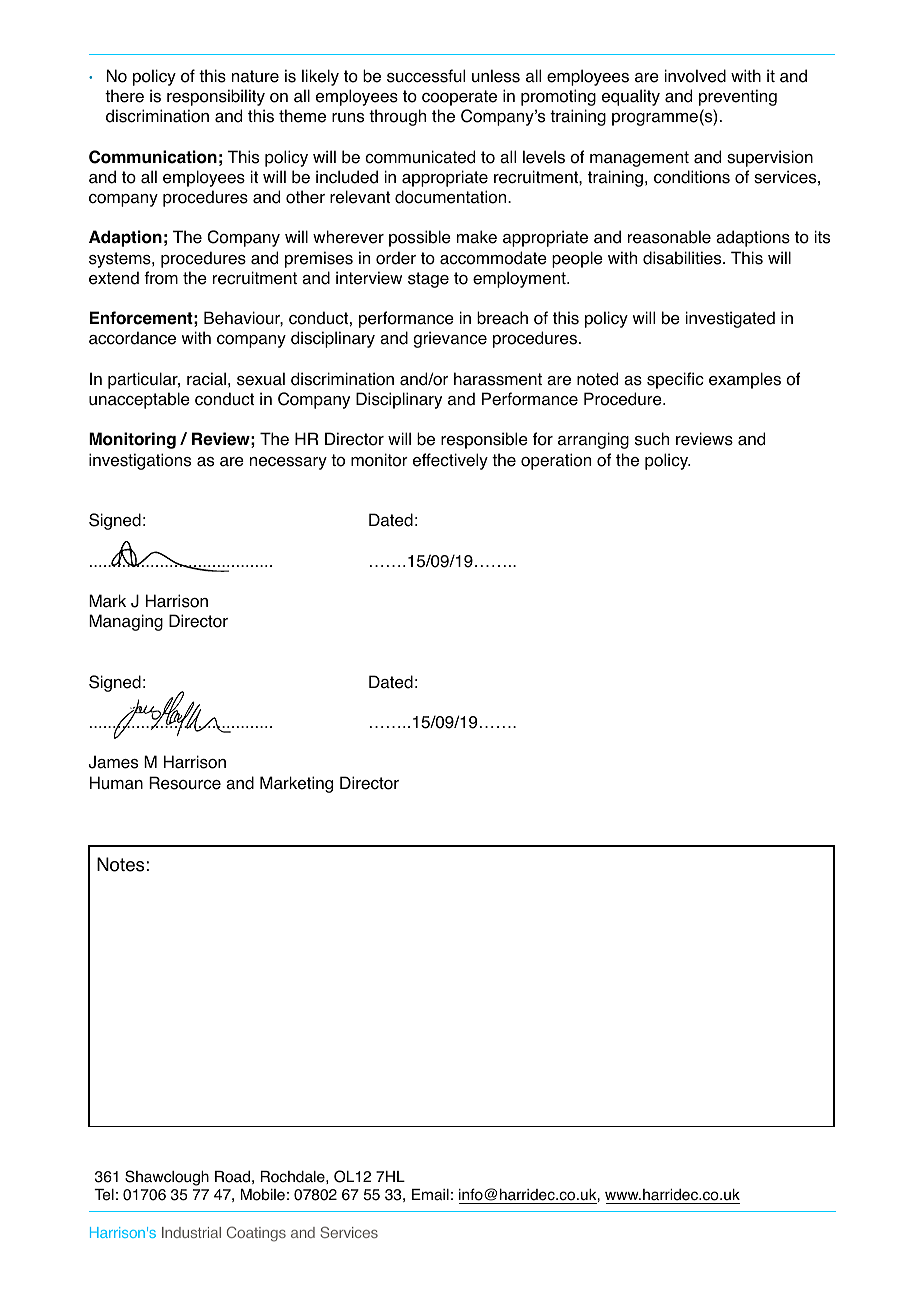 The image size is (924, 1308). What do you see at coordinates (459, 98) in the image?
I see `cooperate` at bounding box center [459, 98].
